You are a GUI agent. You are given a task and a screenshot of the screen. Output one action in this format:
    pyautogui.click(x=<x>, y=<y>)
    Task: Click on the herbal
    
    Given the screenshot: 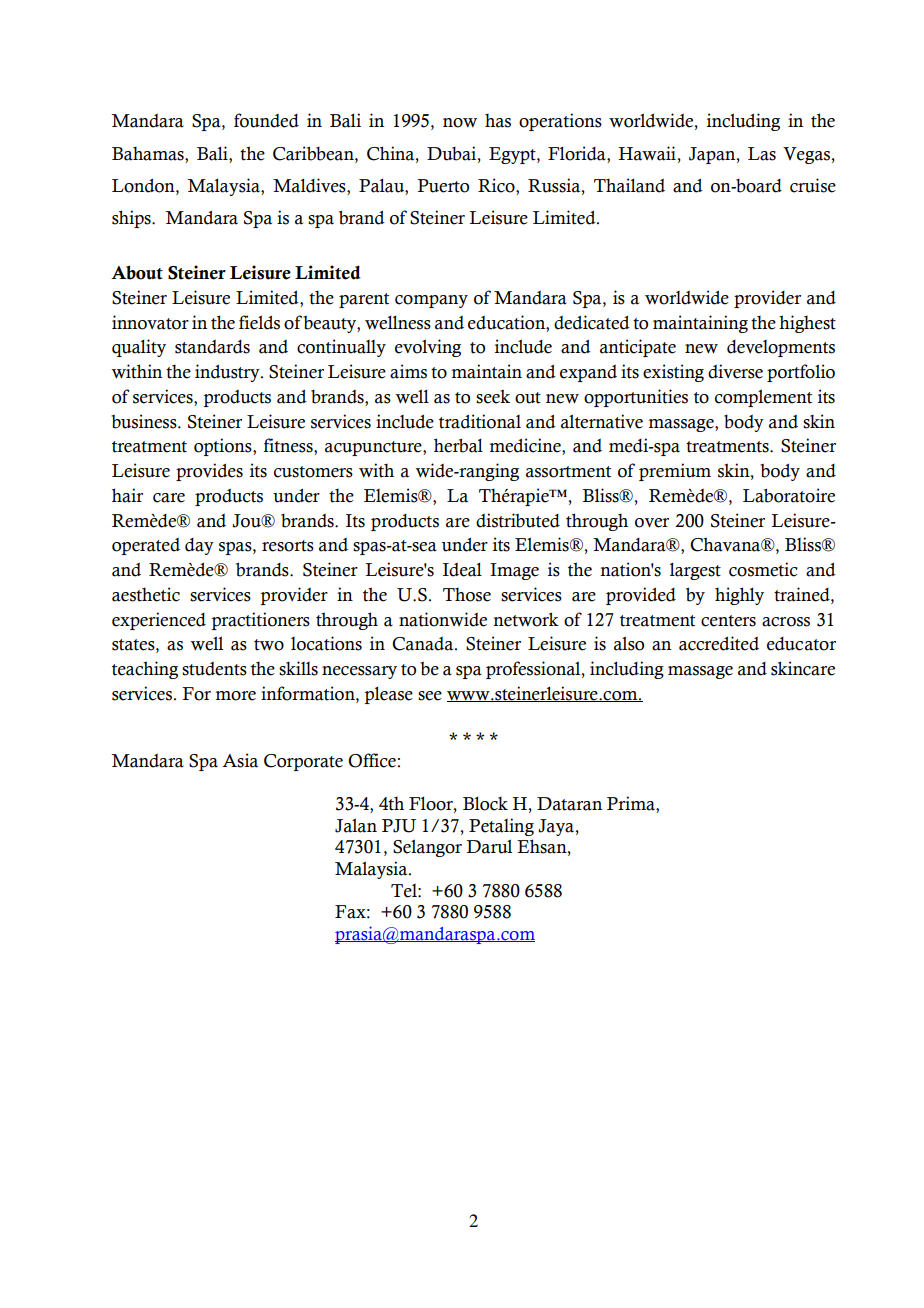 What is the action you would take?
    pyautogui.click(x=458, y=445)
